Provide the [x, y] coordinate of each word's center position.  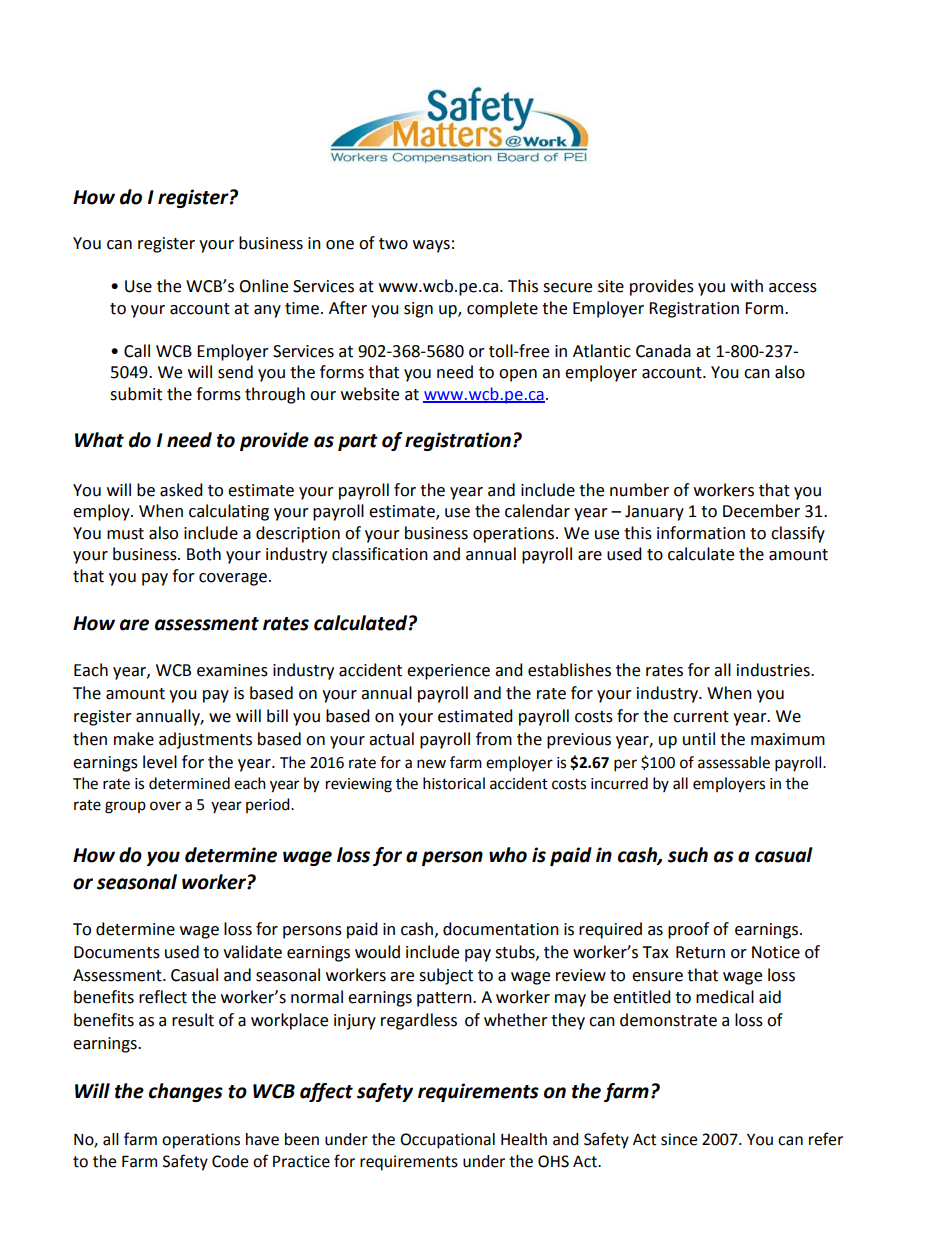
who [508, 855]
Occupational [447, 1141]
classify [798, 534]
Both [204, 554]
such [688, 855]
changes [186, 1092]
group [125, 807]
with [747, 286]
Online [263, 286]
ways [431, 246]
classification [380, 554]
